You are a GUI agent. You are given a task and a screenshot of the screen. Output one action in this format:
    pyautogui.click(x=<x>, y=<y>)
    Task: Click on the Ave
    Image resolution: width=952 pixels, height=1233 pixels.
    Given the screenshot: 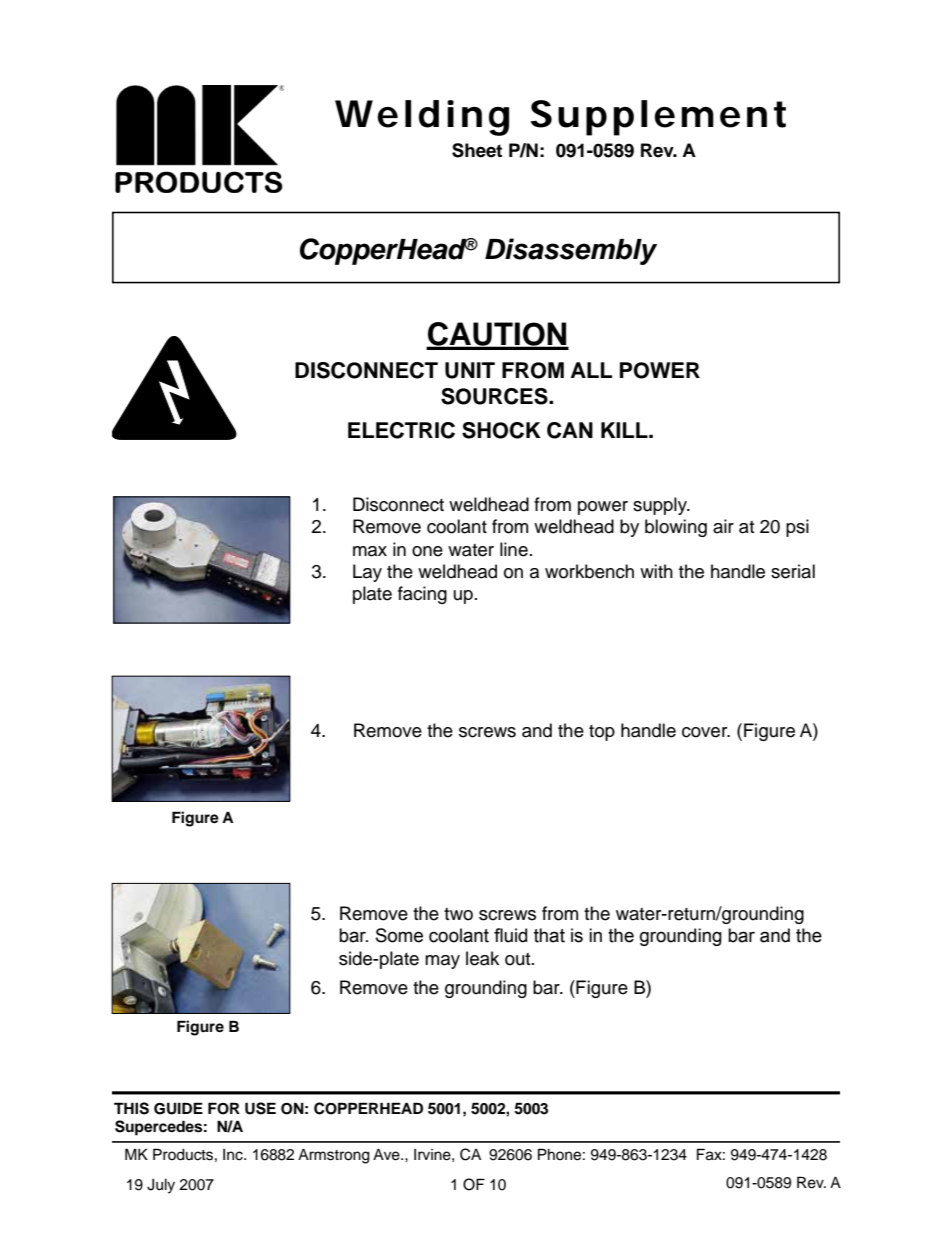 What is the action you would take?
    pyautogui.click(x=387, y=1155)
